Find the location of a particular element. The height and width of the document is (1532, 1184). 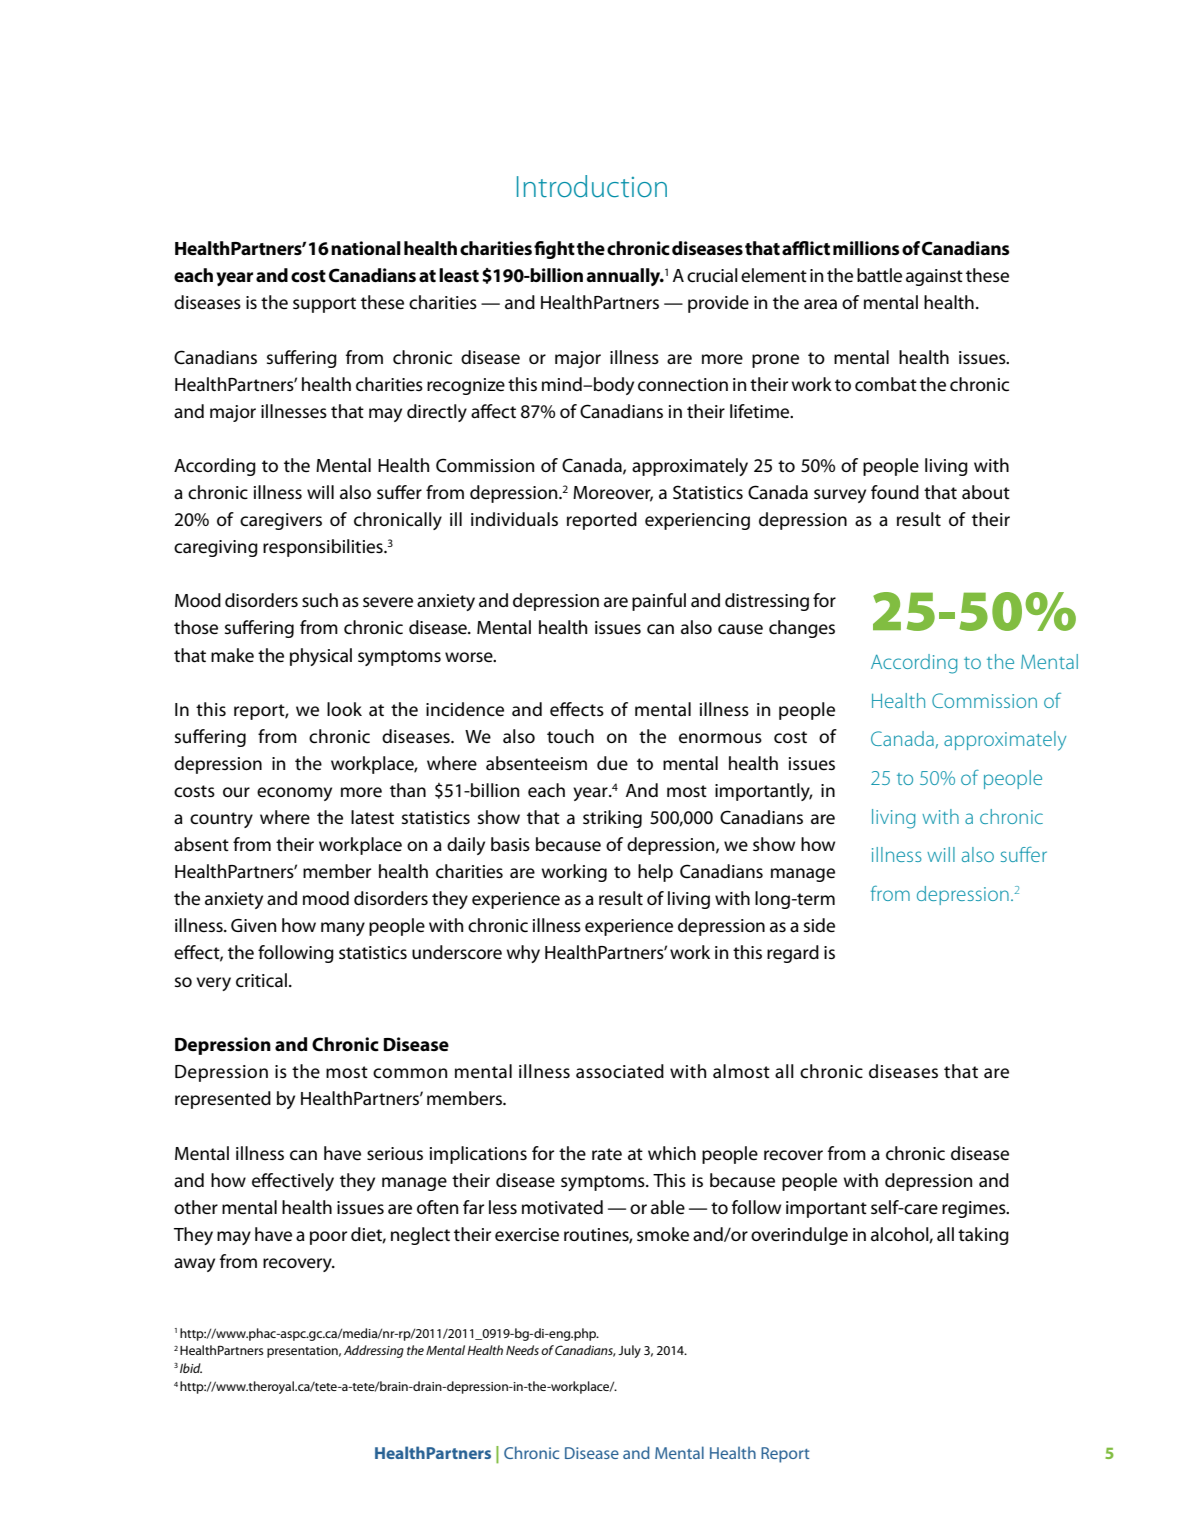

July is located at coordinates (629, 1351).
